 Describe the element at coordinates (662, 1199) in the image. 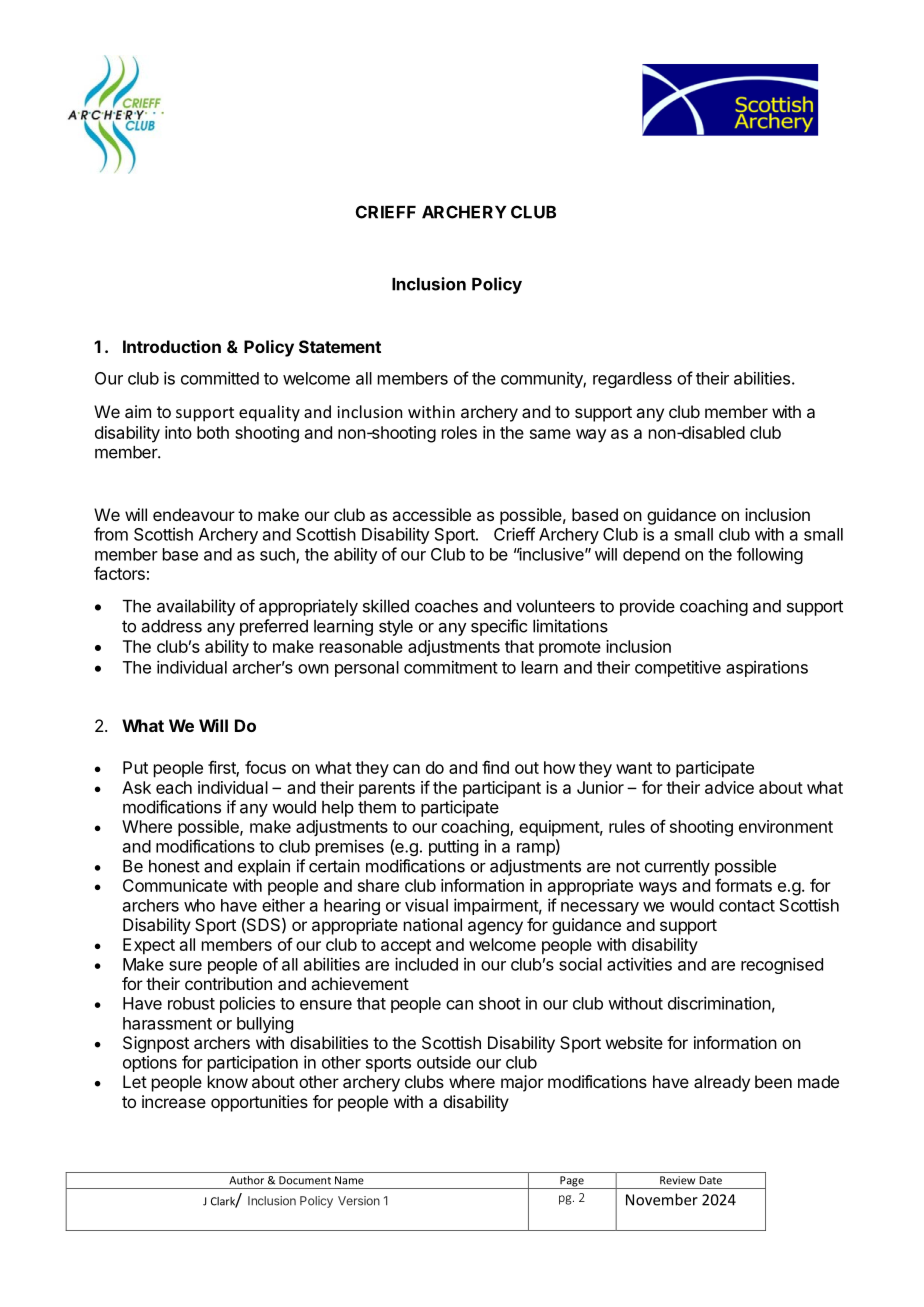

I see `November` at that location.
